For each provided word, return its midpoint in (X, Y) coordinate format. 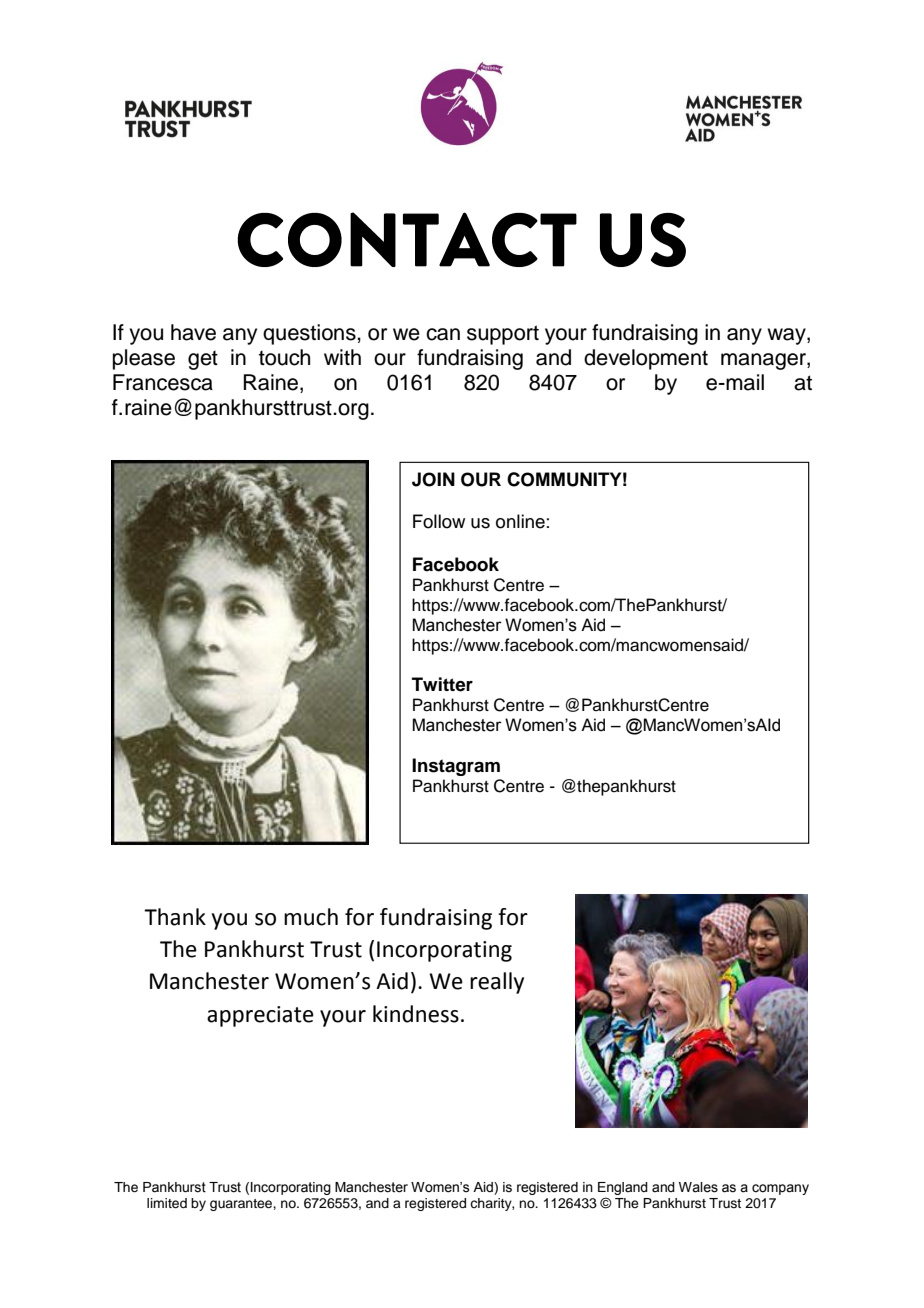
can (443, 334)
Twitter (442, 684)
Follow (439, 521)
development (646, 359)
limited (167, 1203)
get (203, 360)
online (520, 521)
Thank (175, 917)
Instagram (456, 767)
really (497, 983)
